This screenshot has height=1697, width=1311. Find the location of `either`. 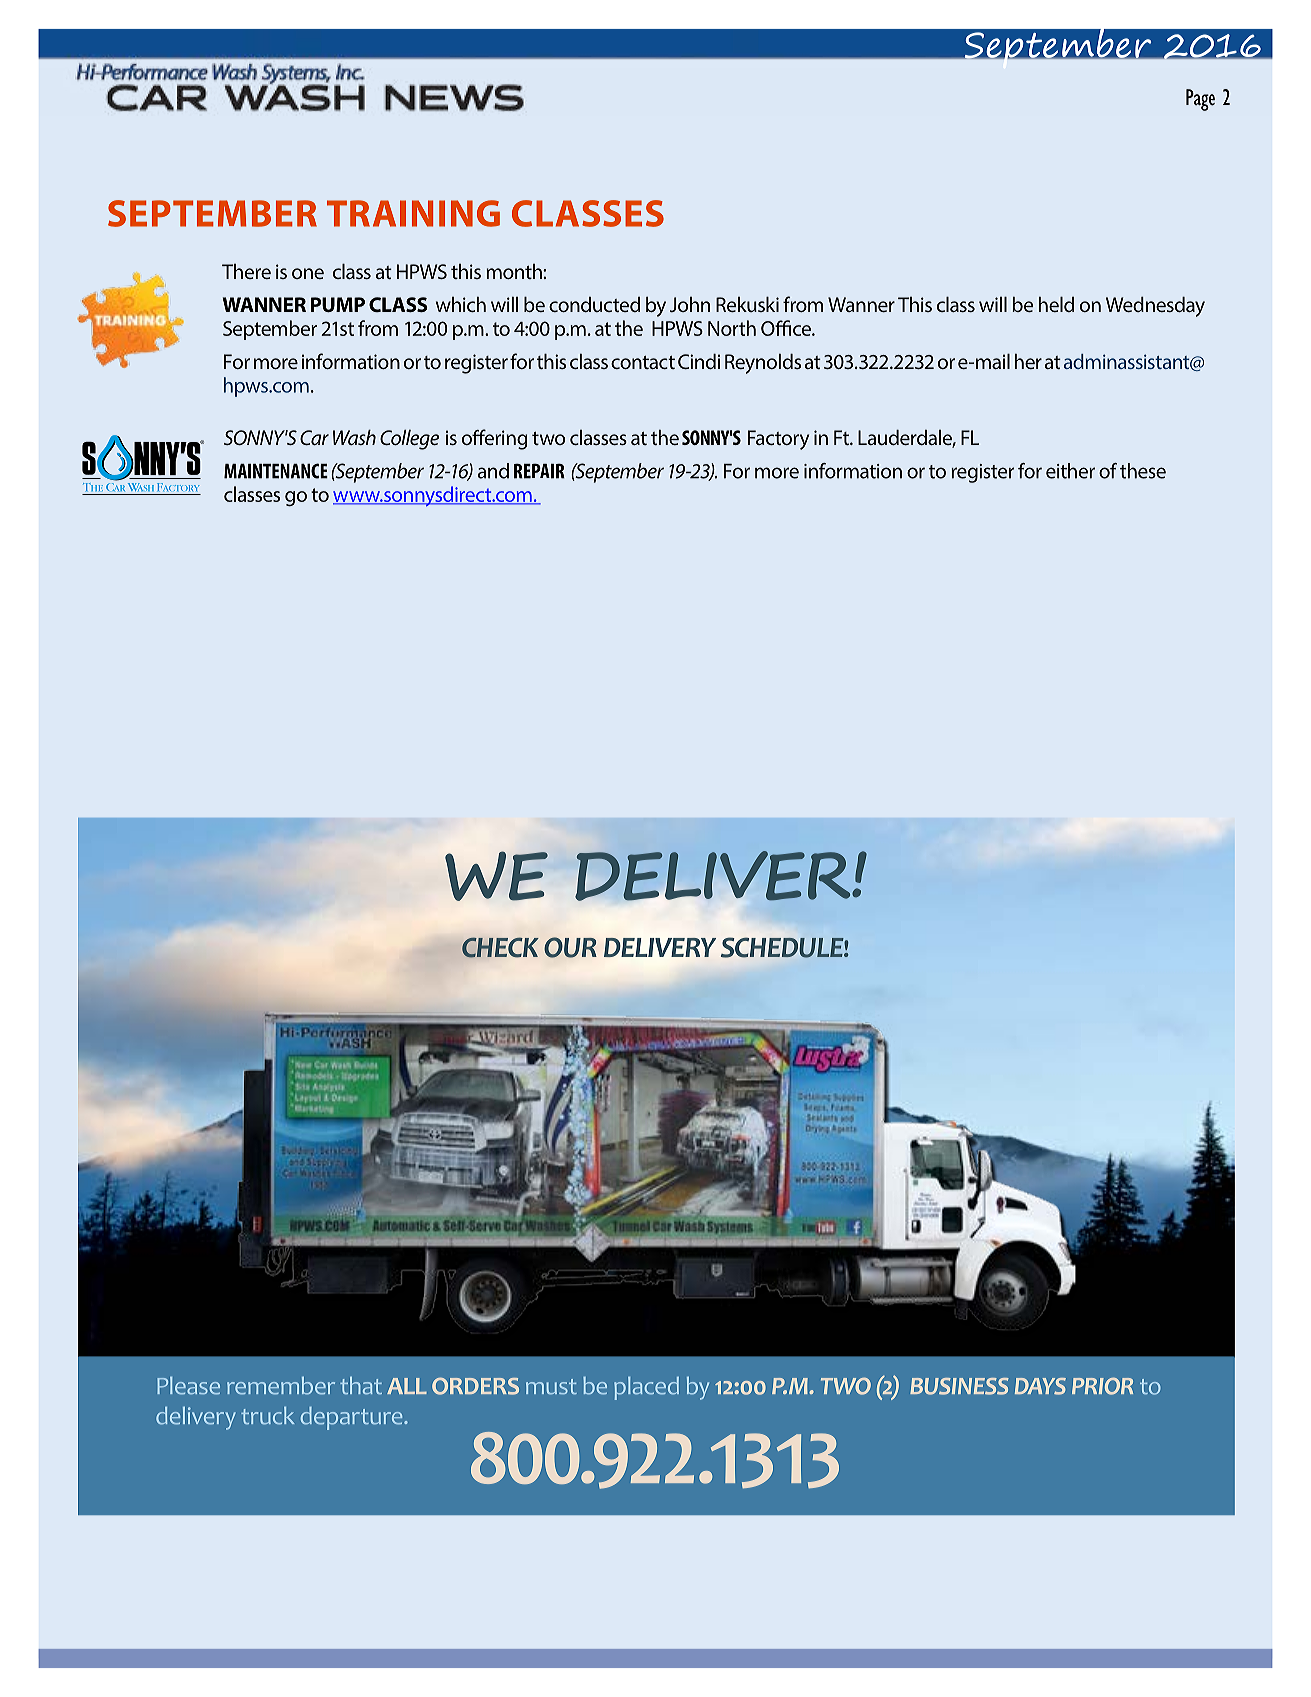

either is located at coordinates (1070, 471).
